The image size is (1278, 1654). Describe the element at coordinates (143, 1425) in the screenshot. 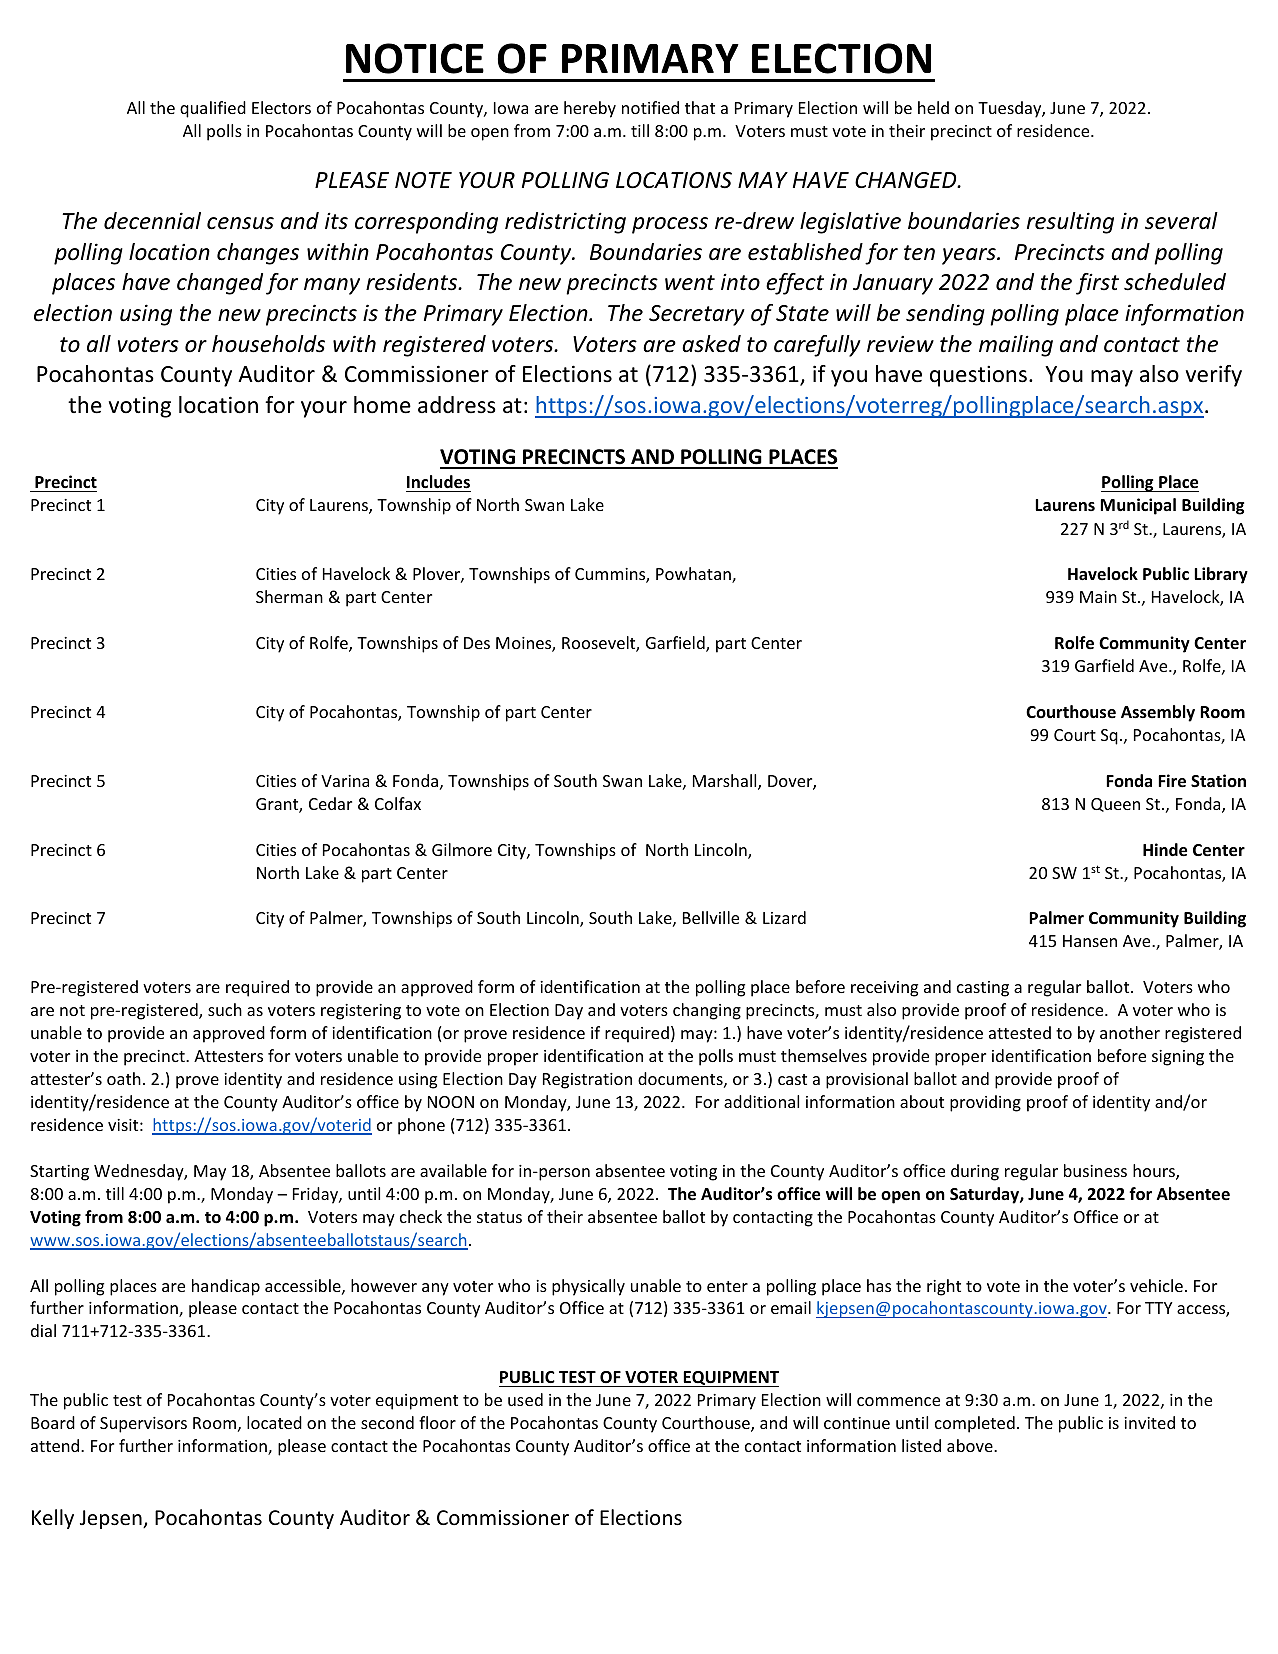

I see `Supervisors` at that location.
